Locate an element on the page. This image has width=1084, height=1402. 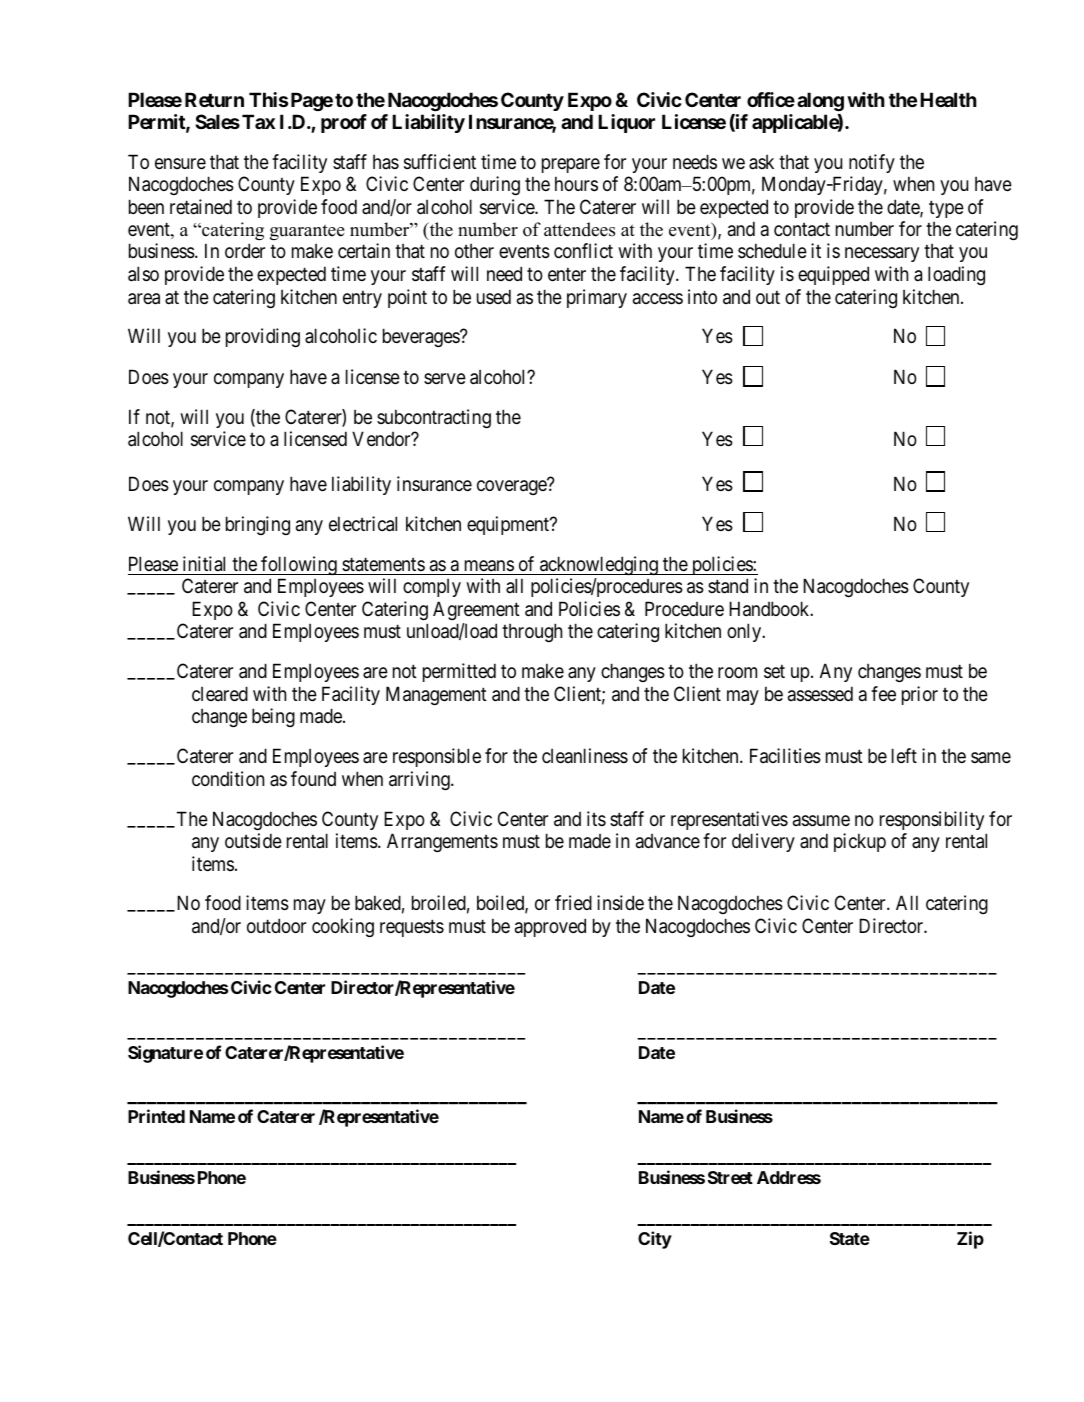
cleared is located at coordinates (220, 693).
